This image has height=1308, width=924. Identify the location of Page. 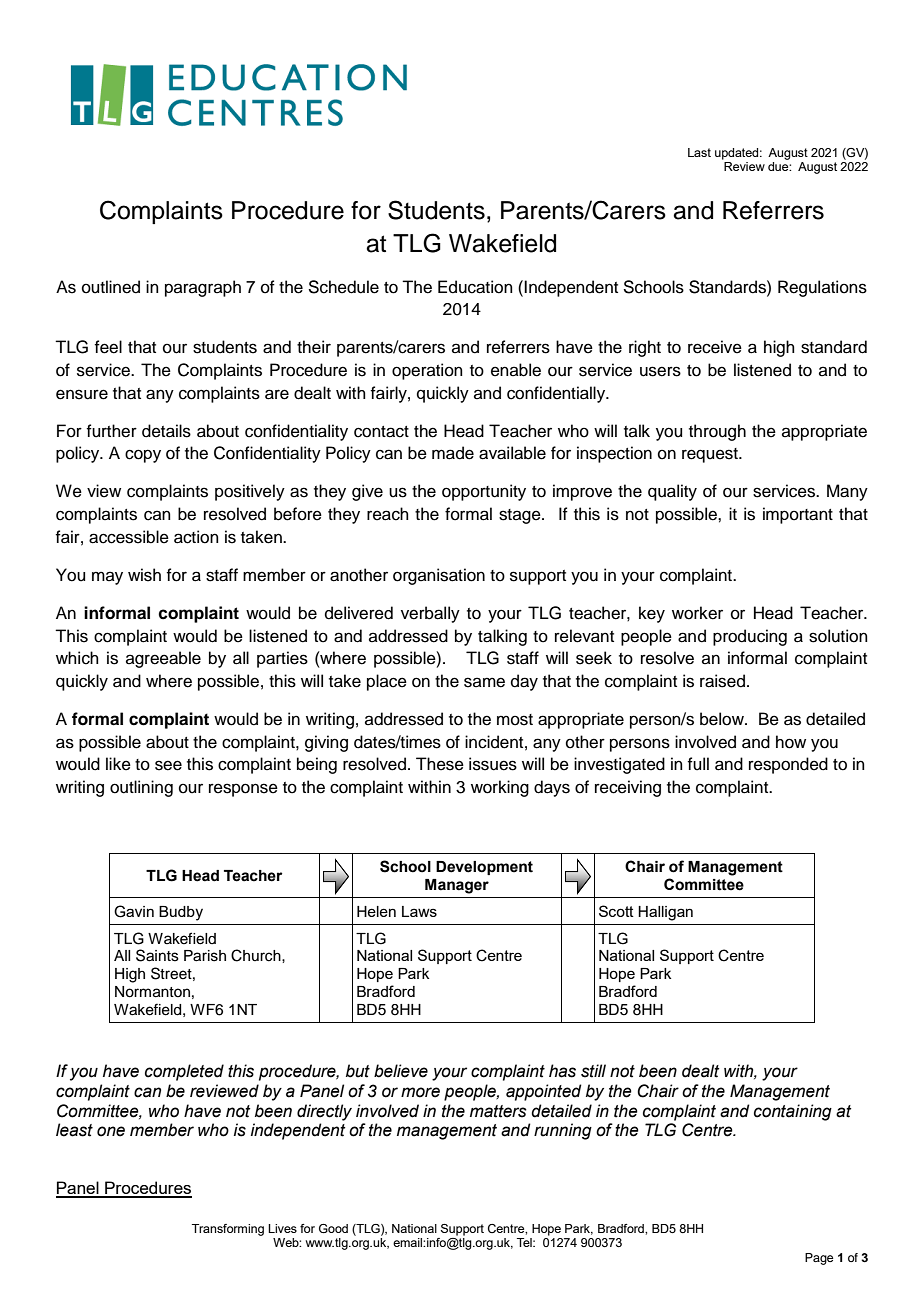
(819, 1259).
